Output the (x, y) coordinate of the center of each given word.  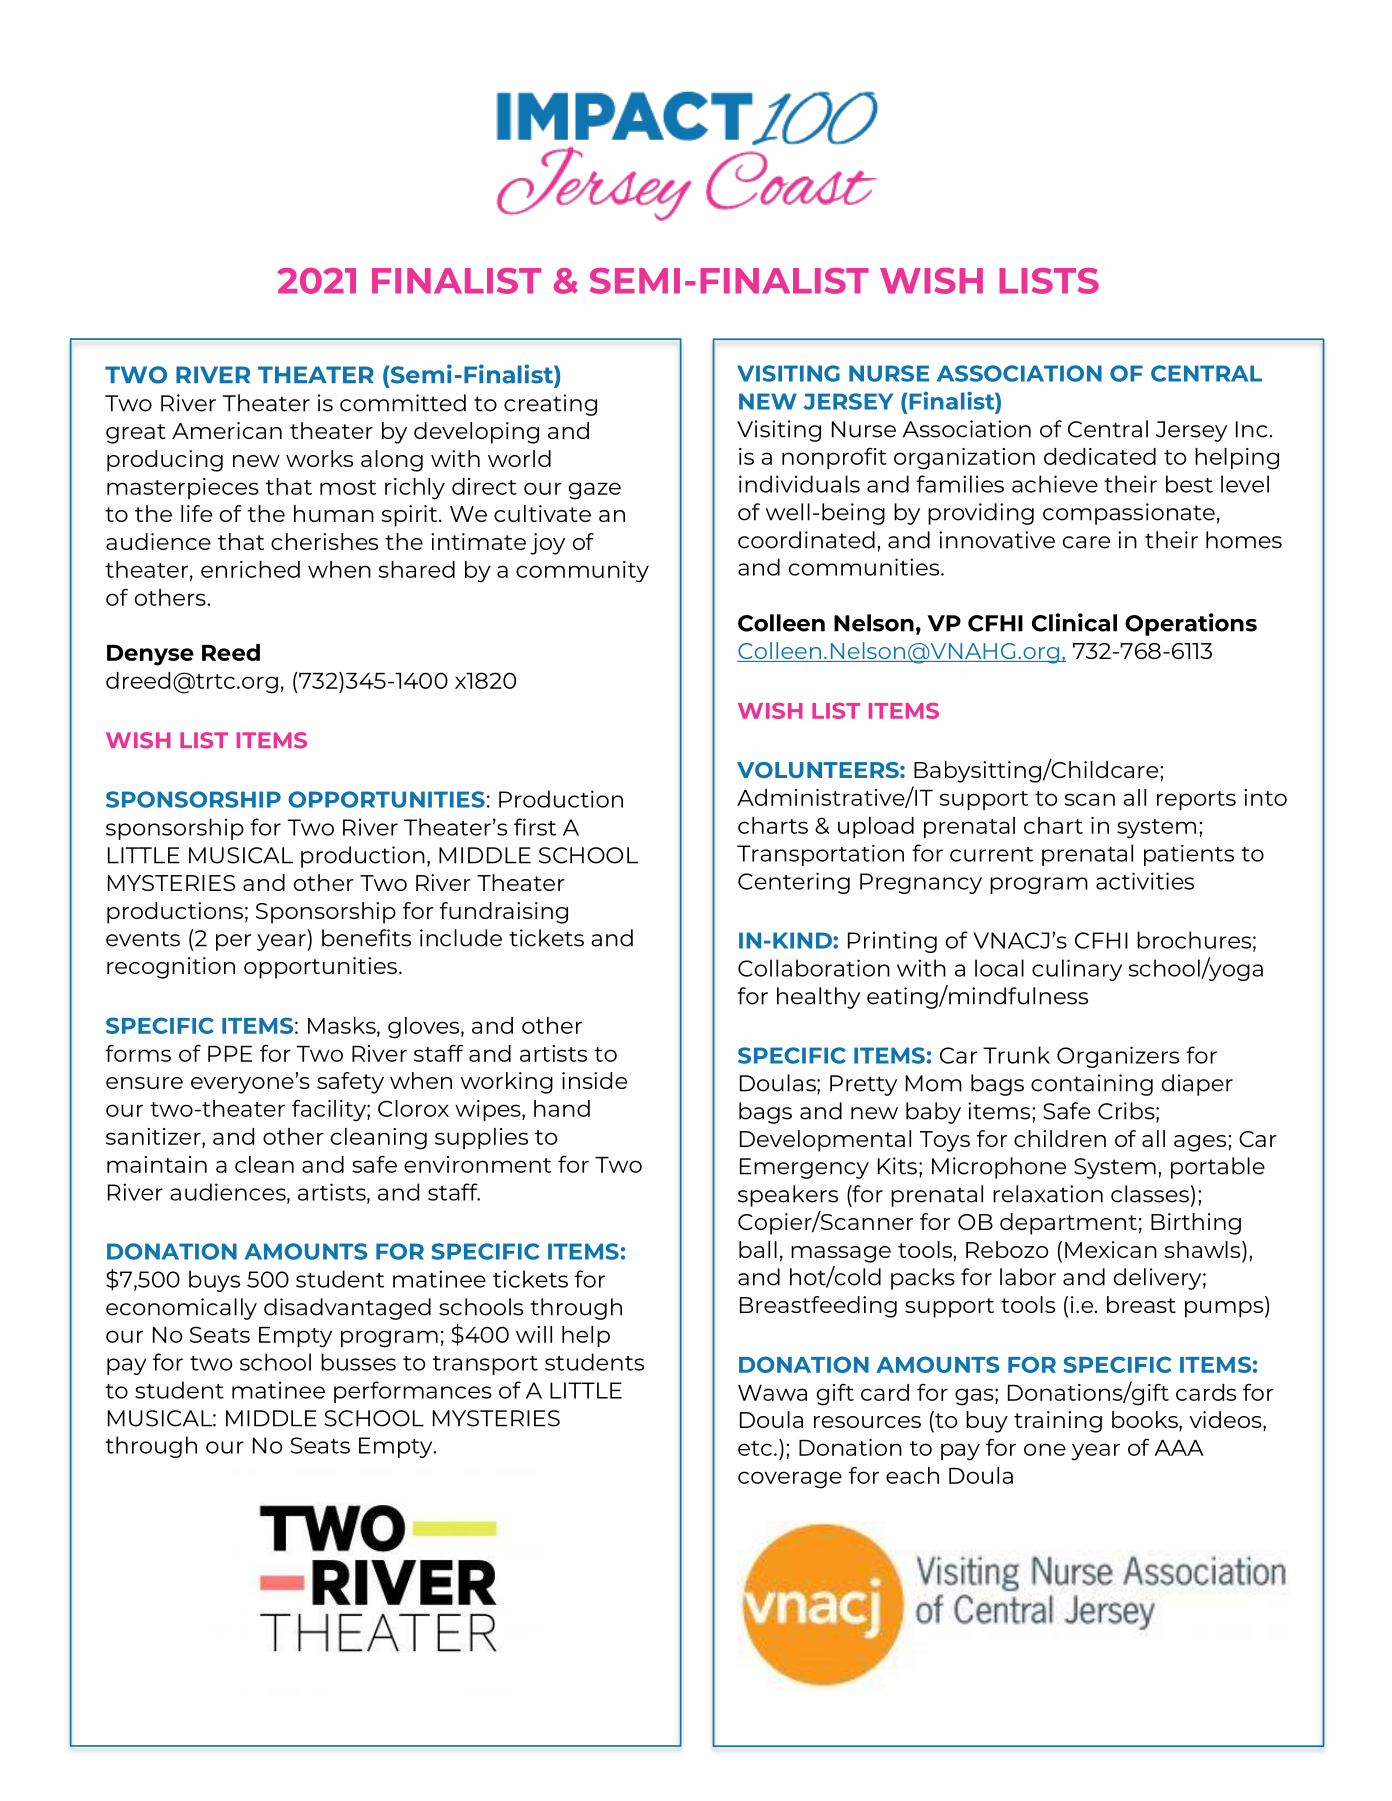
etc (755, 1448)
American (227, 430)
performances (413, 1392)
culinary (1077, 970)
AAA (1179, 1448)
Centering (794, 883)
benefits (366, 938)
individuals (799, 484)
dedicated (1100, 456)
